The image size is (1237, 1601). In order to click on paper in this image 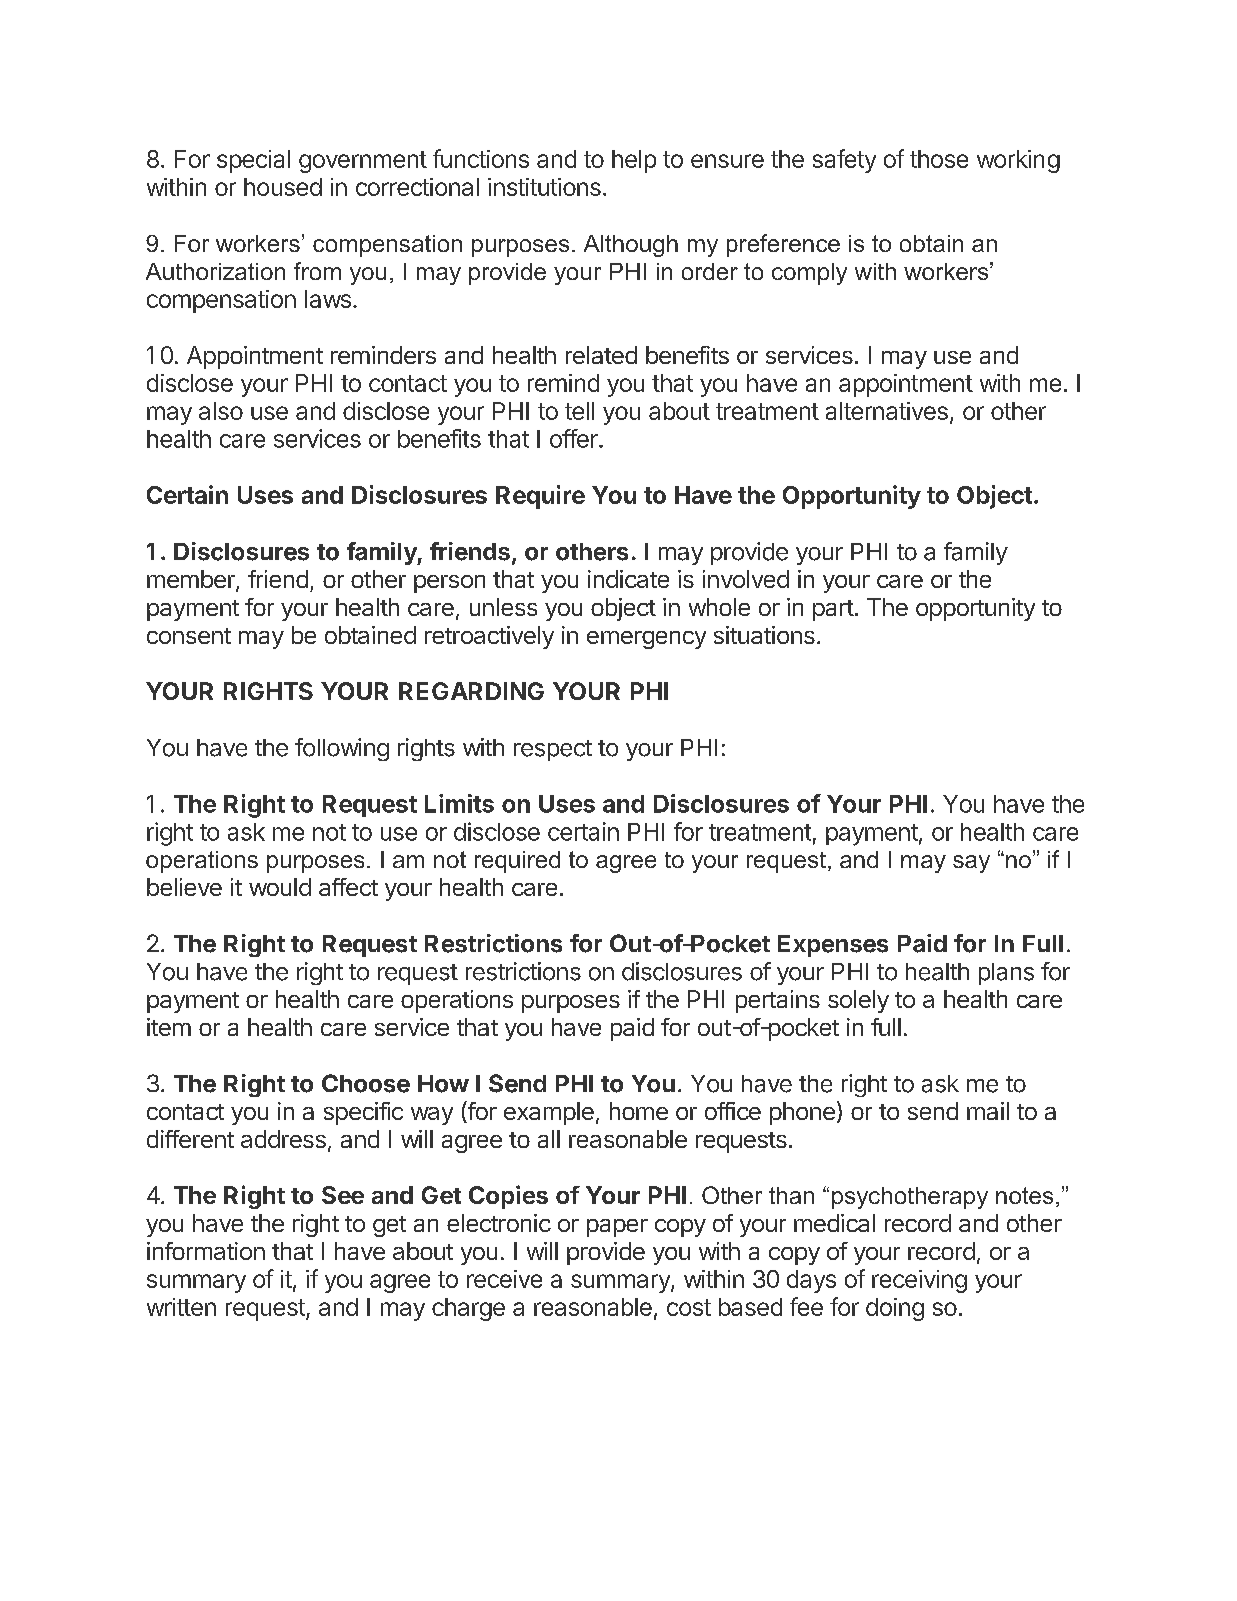, I will do `click(617, 1228)`.
